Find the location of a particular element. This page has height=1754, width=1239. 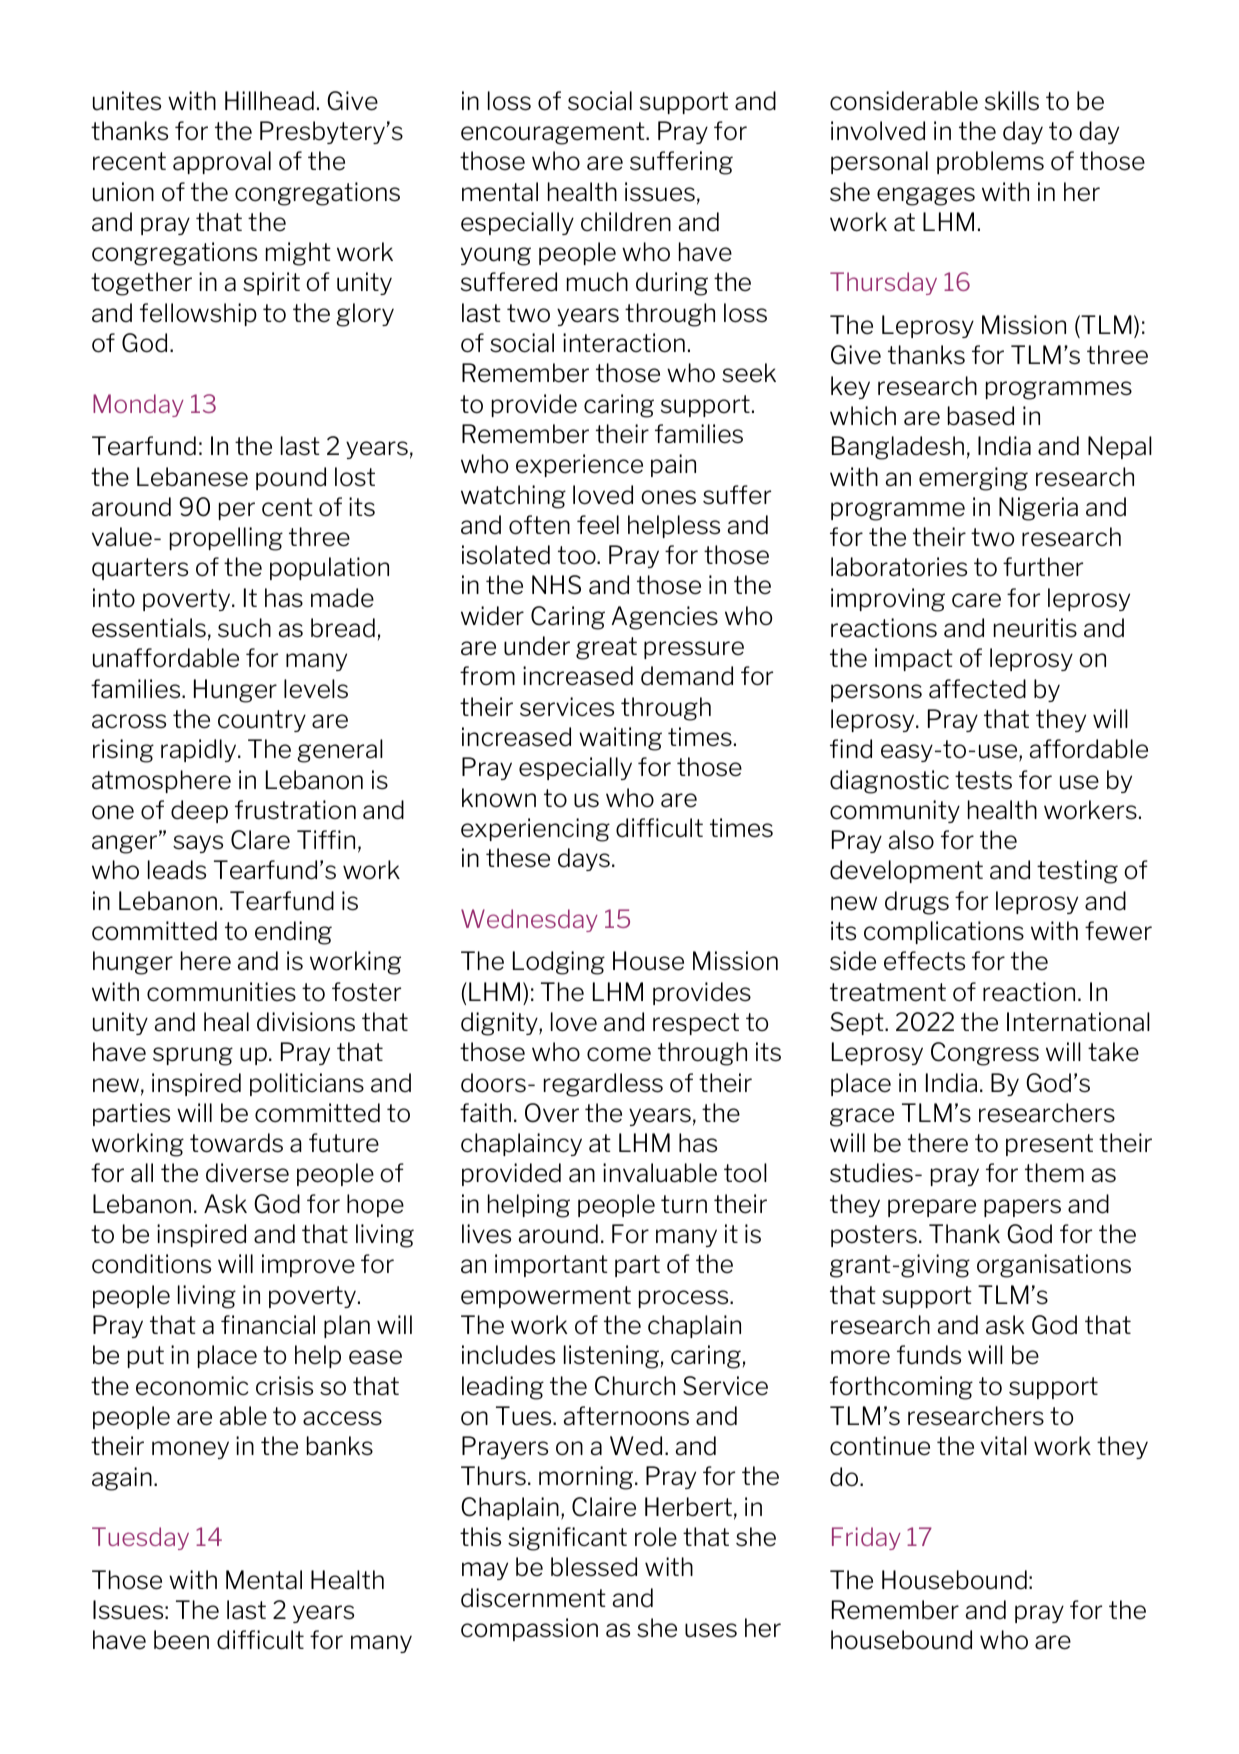

feel is located at coordinates (598, 525).
